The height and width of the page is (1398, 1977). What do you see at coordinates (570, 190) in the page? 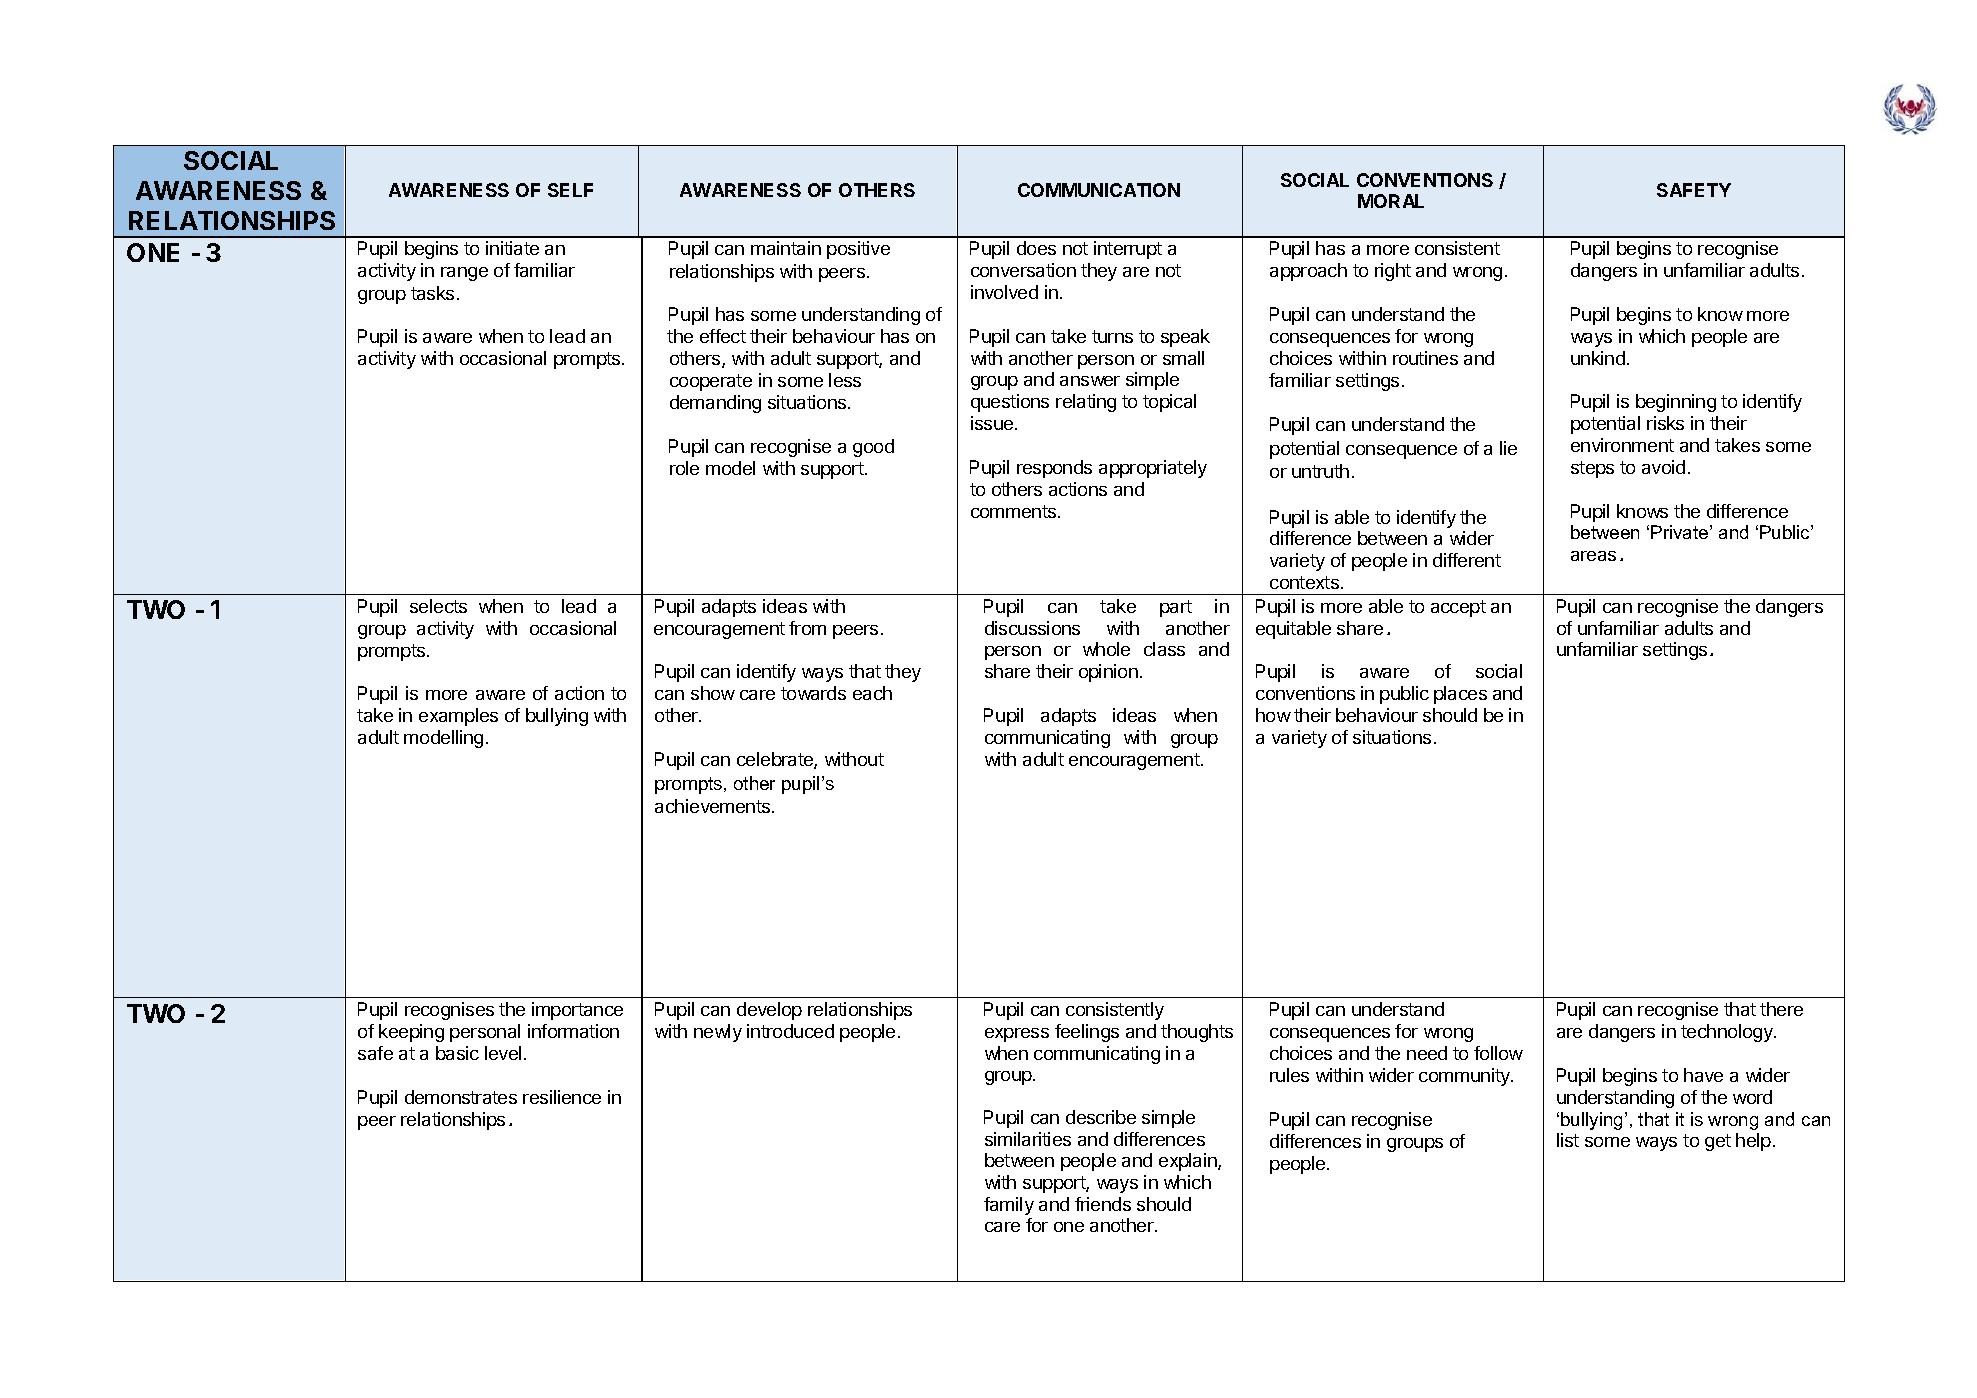
I see `SELF` at bounding box center [570, 190].
